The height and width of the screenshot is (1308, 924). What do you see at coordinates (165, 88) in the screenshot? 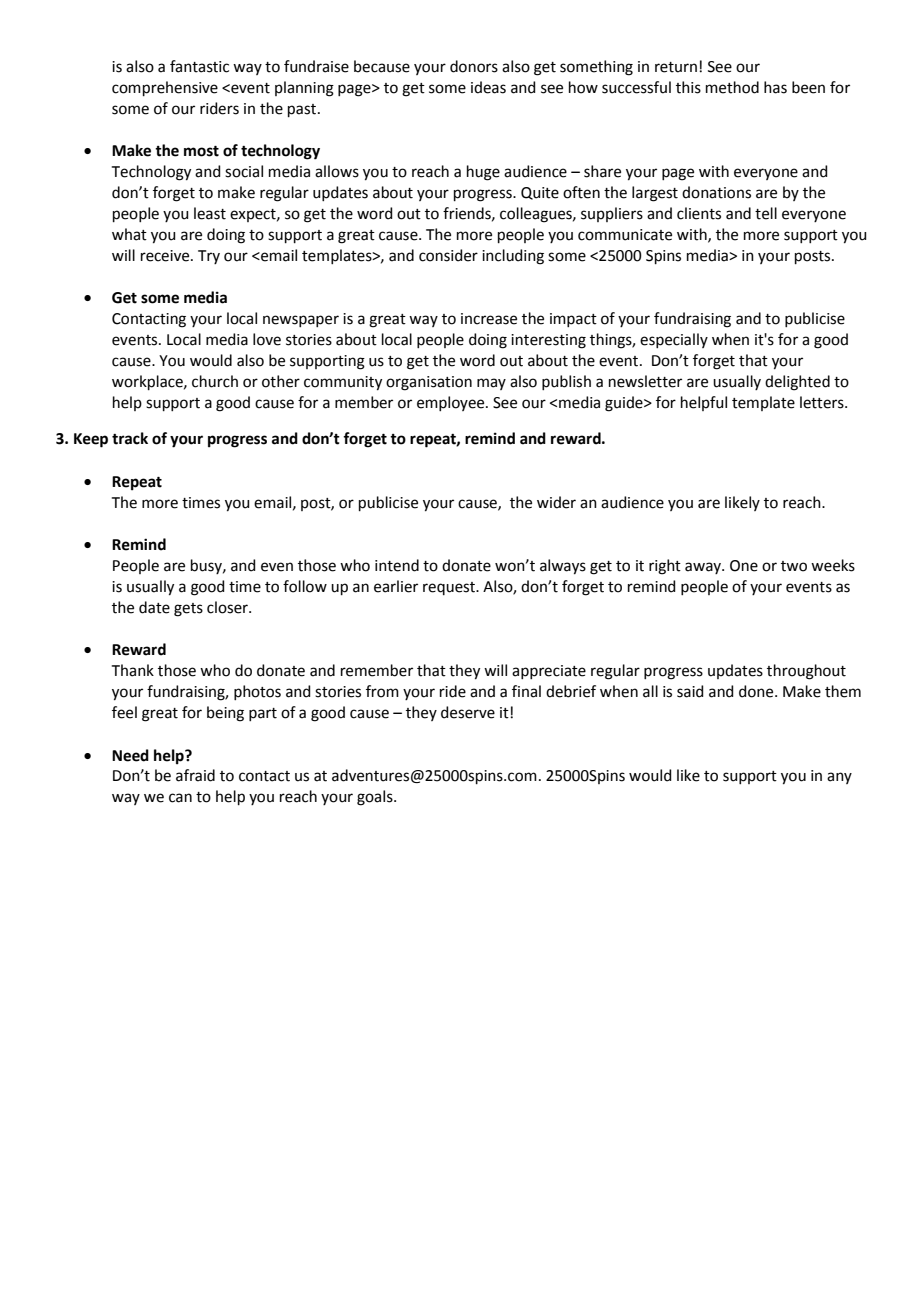
I see `comprehensive` at bounding box center [165, 88].
